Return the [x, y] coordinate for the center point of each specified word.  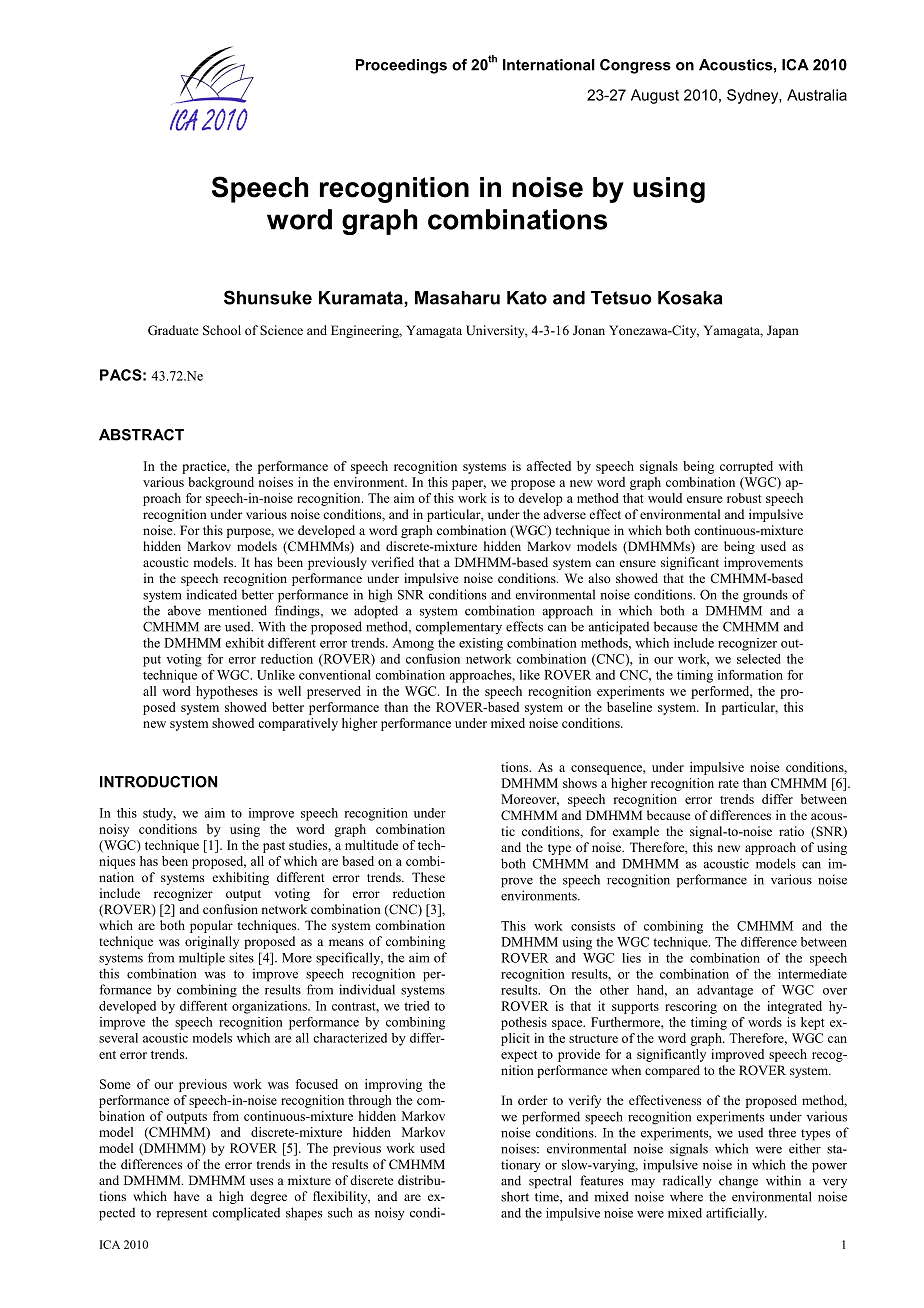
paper [469, 485]
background [221, 483]
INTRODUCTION [158, 782]
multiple [202, 959]
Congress [635, 66]
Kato [527, 298]
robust [744, 498]
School [222, 330]
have [187, 1196]
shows [580, 783]
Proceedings [401, 66]
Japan [783, 331]
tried [416, 1006]
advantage [725, 991]
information [750, 675]
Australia [817, 95]
